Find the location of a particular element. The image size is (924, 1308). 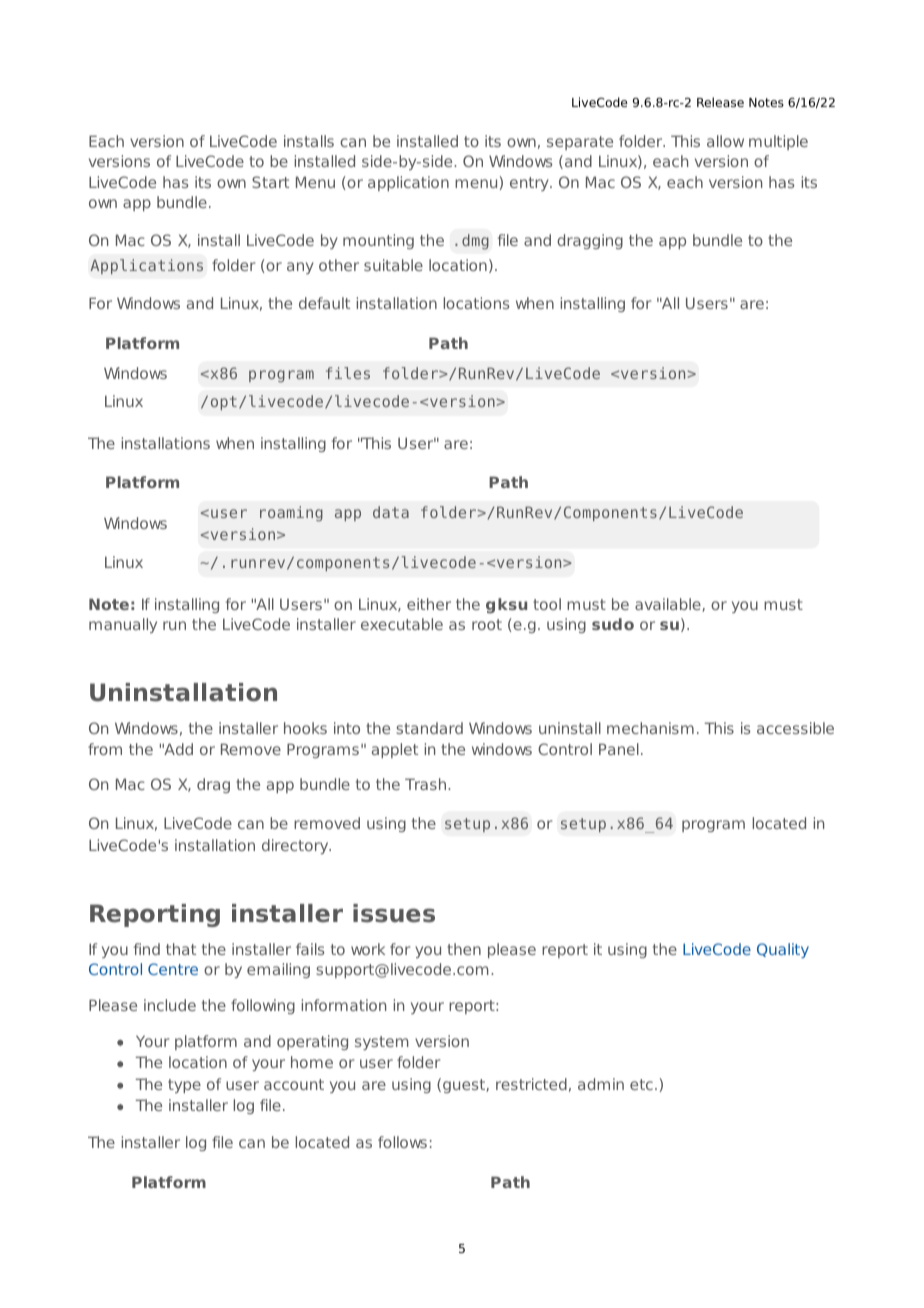

either is located at coordinates (429, 604).
